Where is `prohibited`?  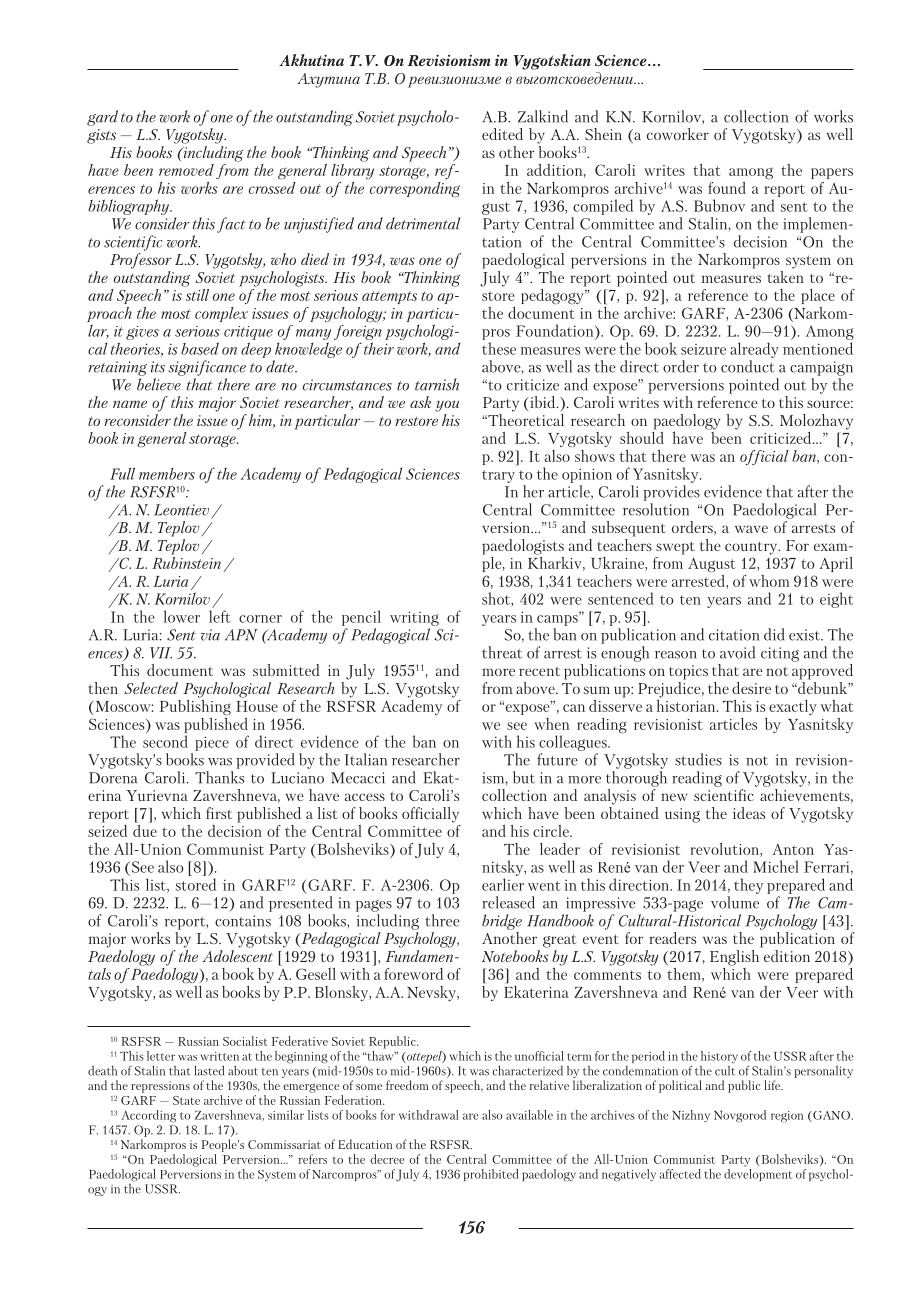
prohibited is located at coordinates (491, 1175).
